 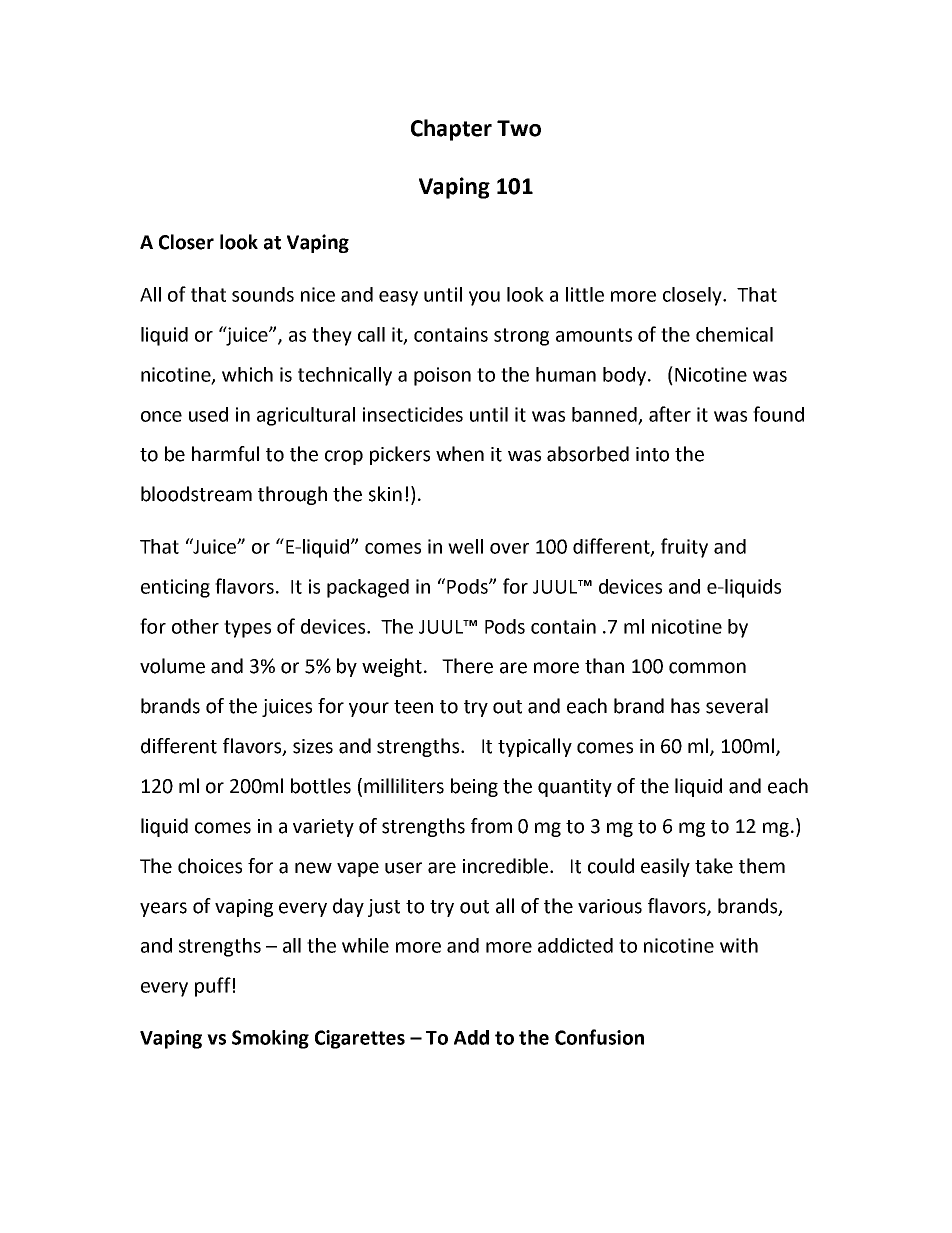 I want to click on Closer, so click(x=186, y=242).
